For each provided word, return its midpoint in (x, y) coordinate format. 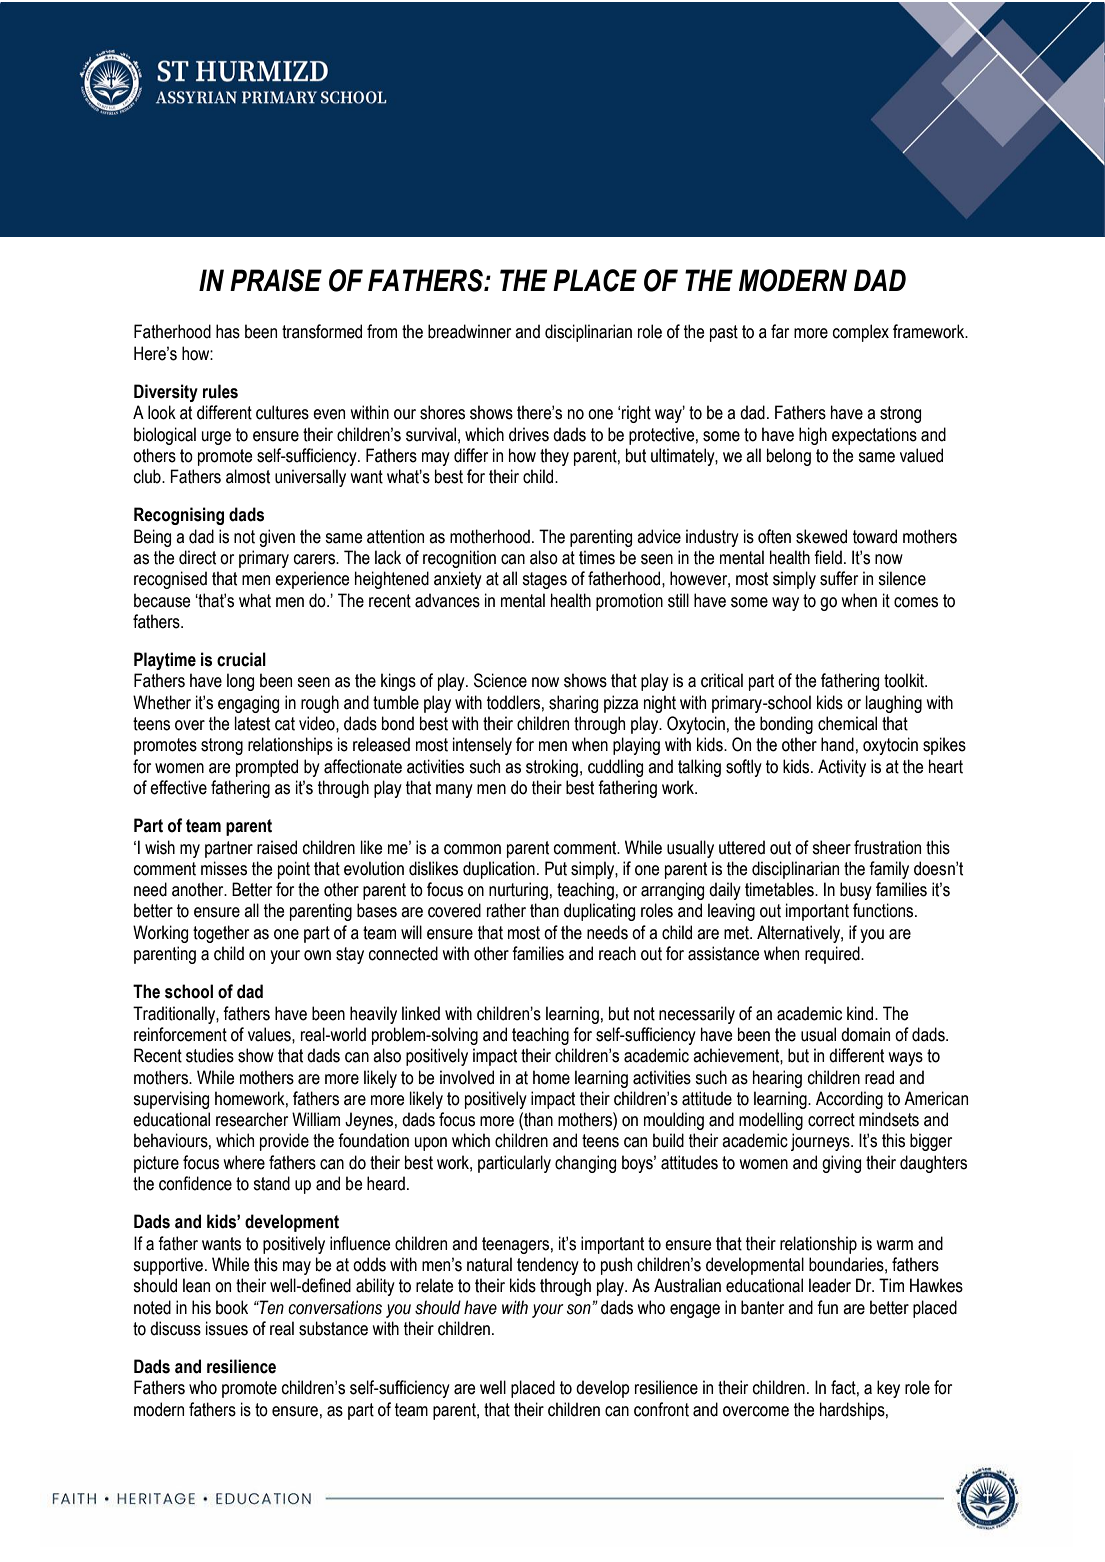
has (228, 331)
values (270, 1034)
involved (467, 1077)
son (580, 1309)
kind (861, 1013)
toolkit (905, 680)
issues (227, 1328)
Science (500, 680)
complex (861, 333)
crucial (241, 659)
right (636, 414)
